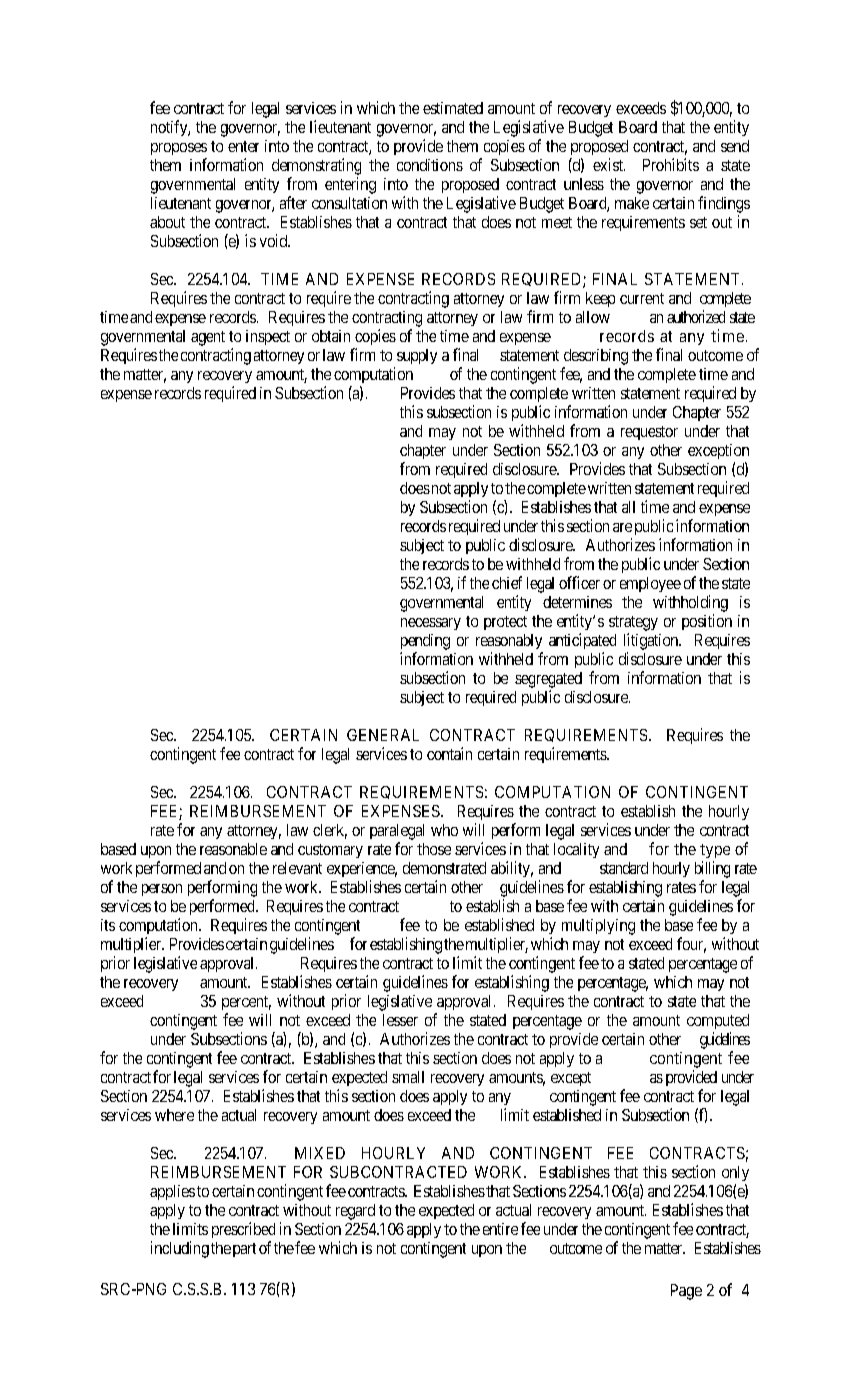  I want to click on reasonable, so click(233, 849).
